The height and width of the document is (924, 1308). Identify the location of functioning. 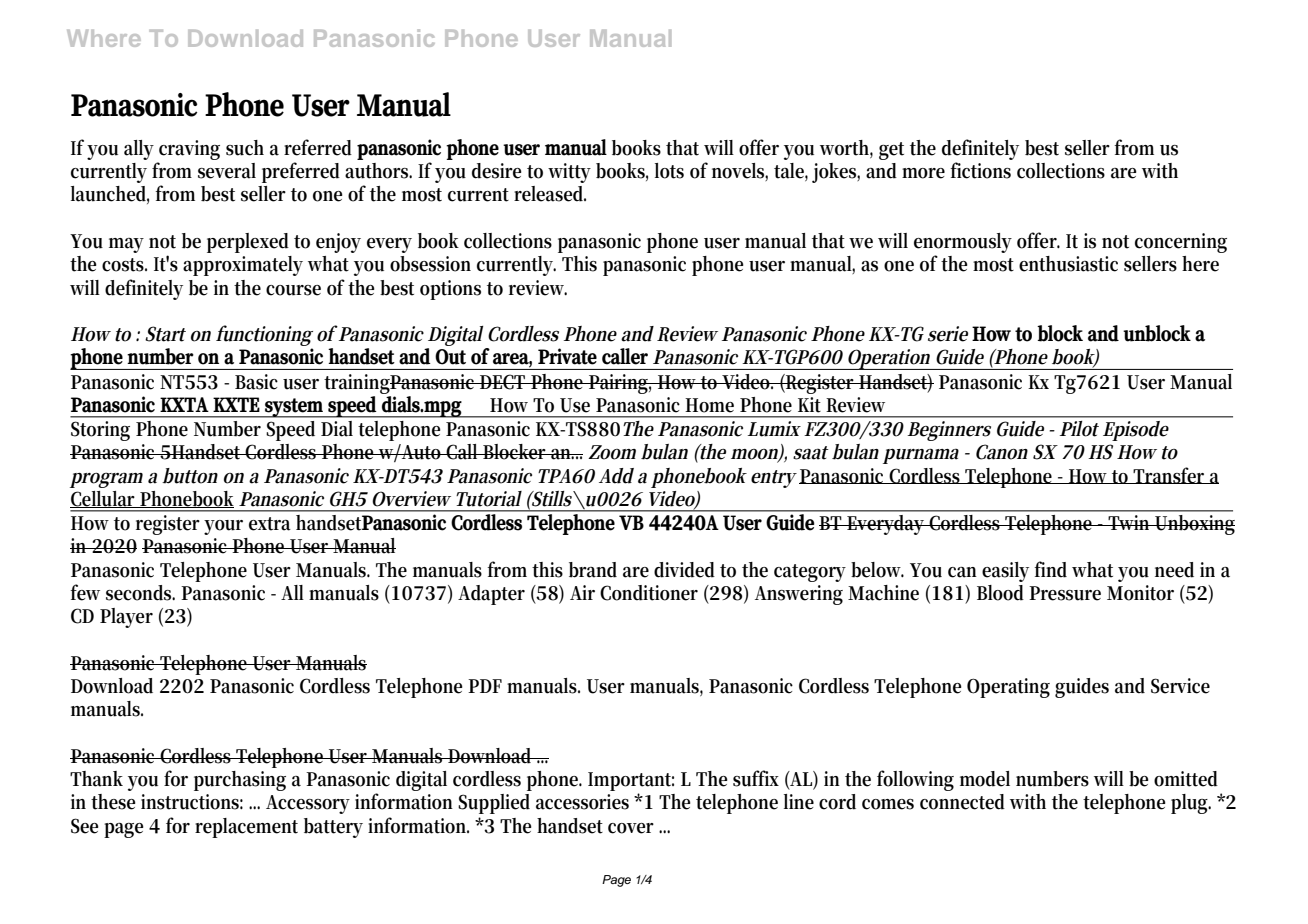
(264, 335).
